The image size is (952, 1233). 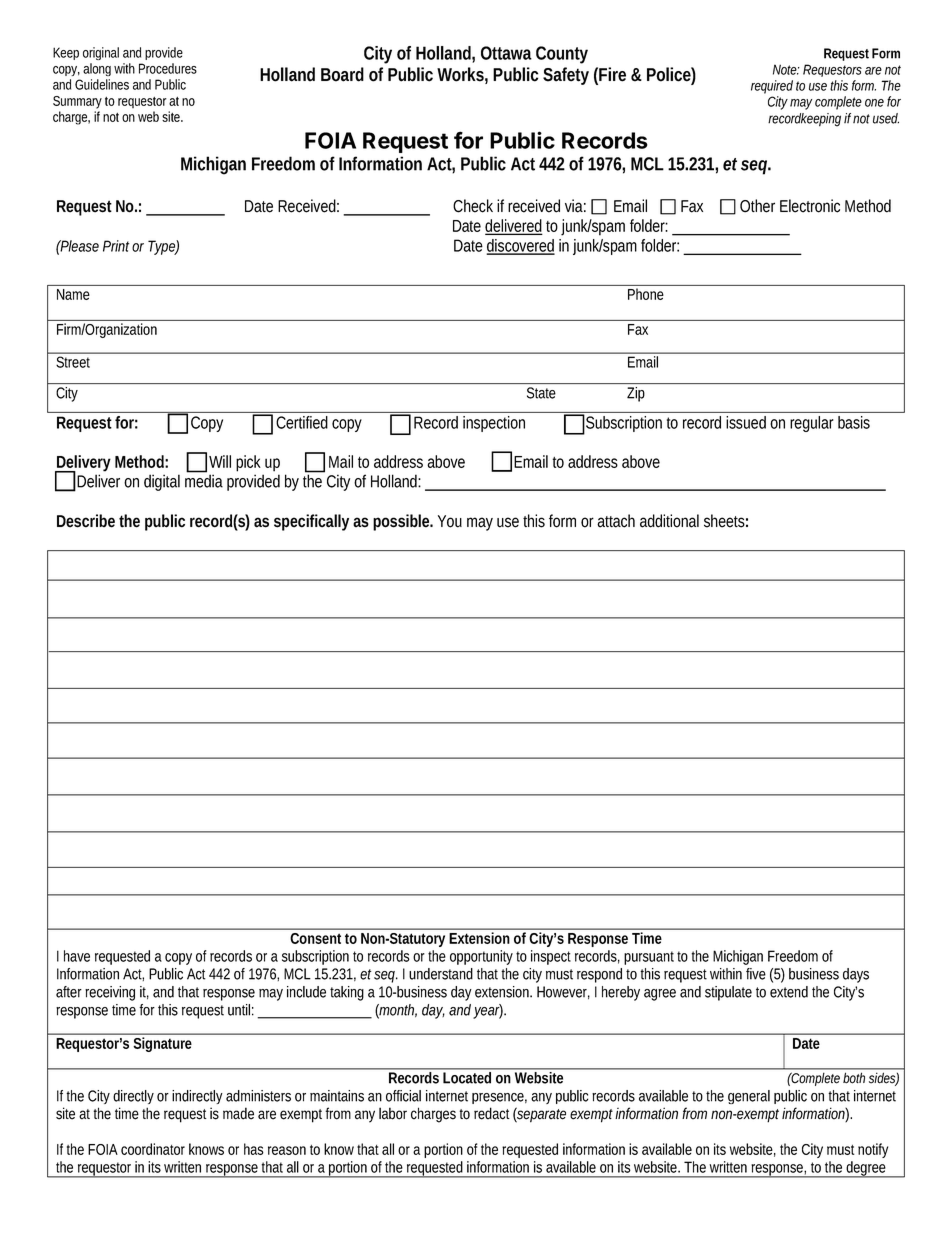 I want to click on Describe, so click(x=86, y=521).
